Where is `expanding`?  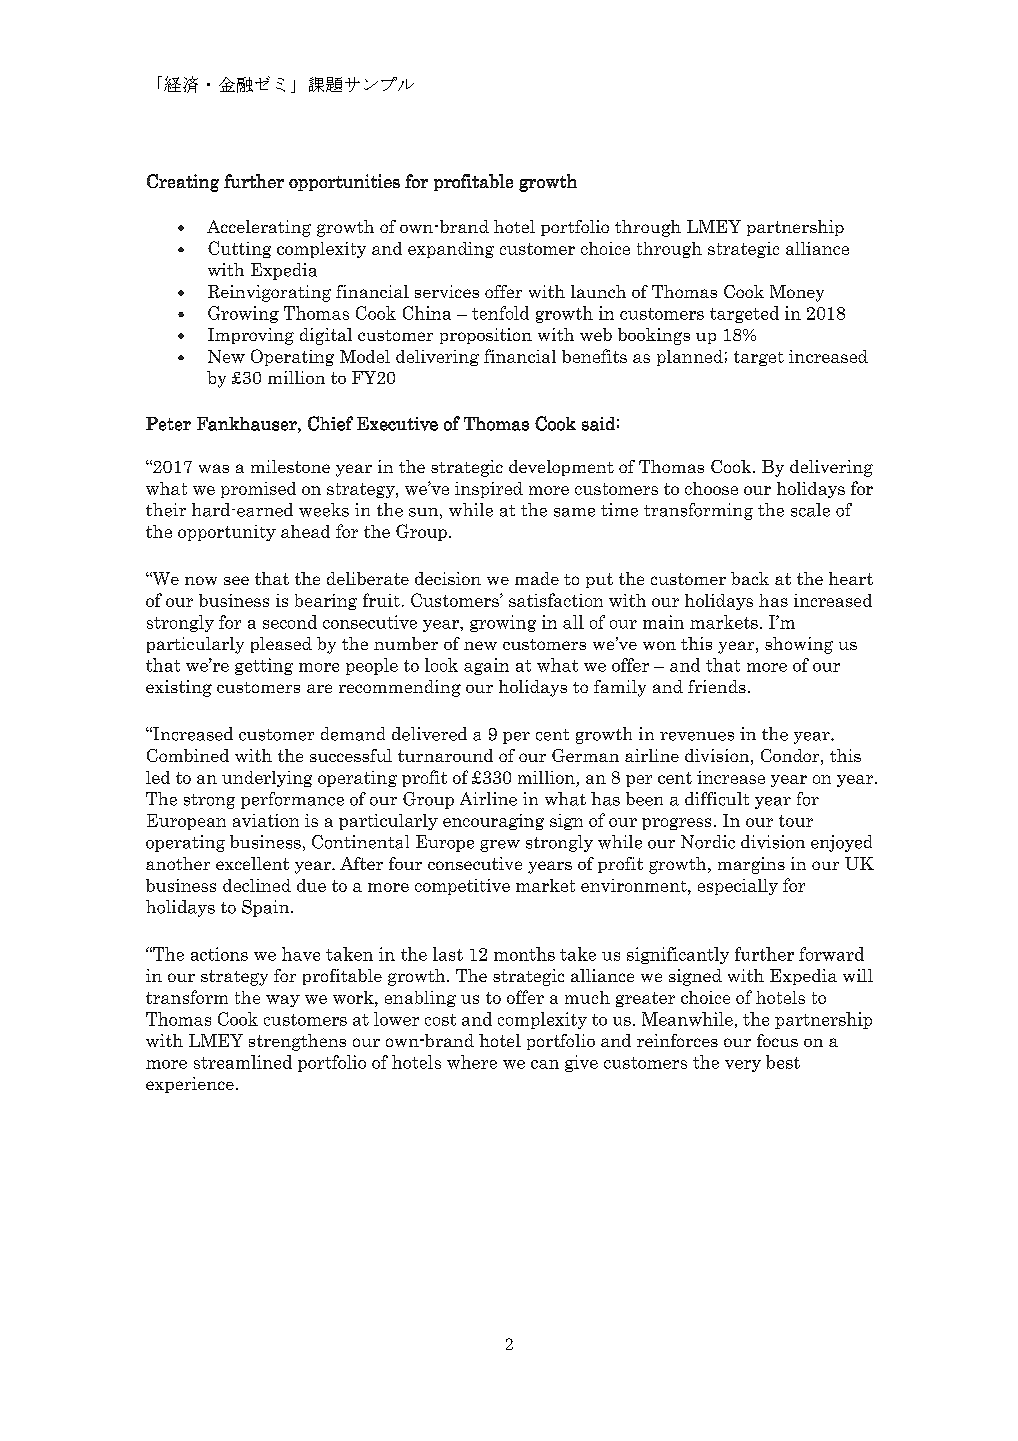
expanding is located at coordinates (451, 250).
